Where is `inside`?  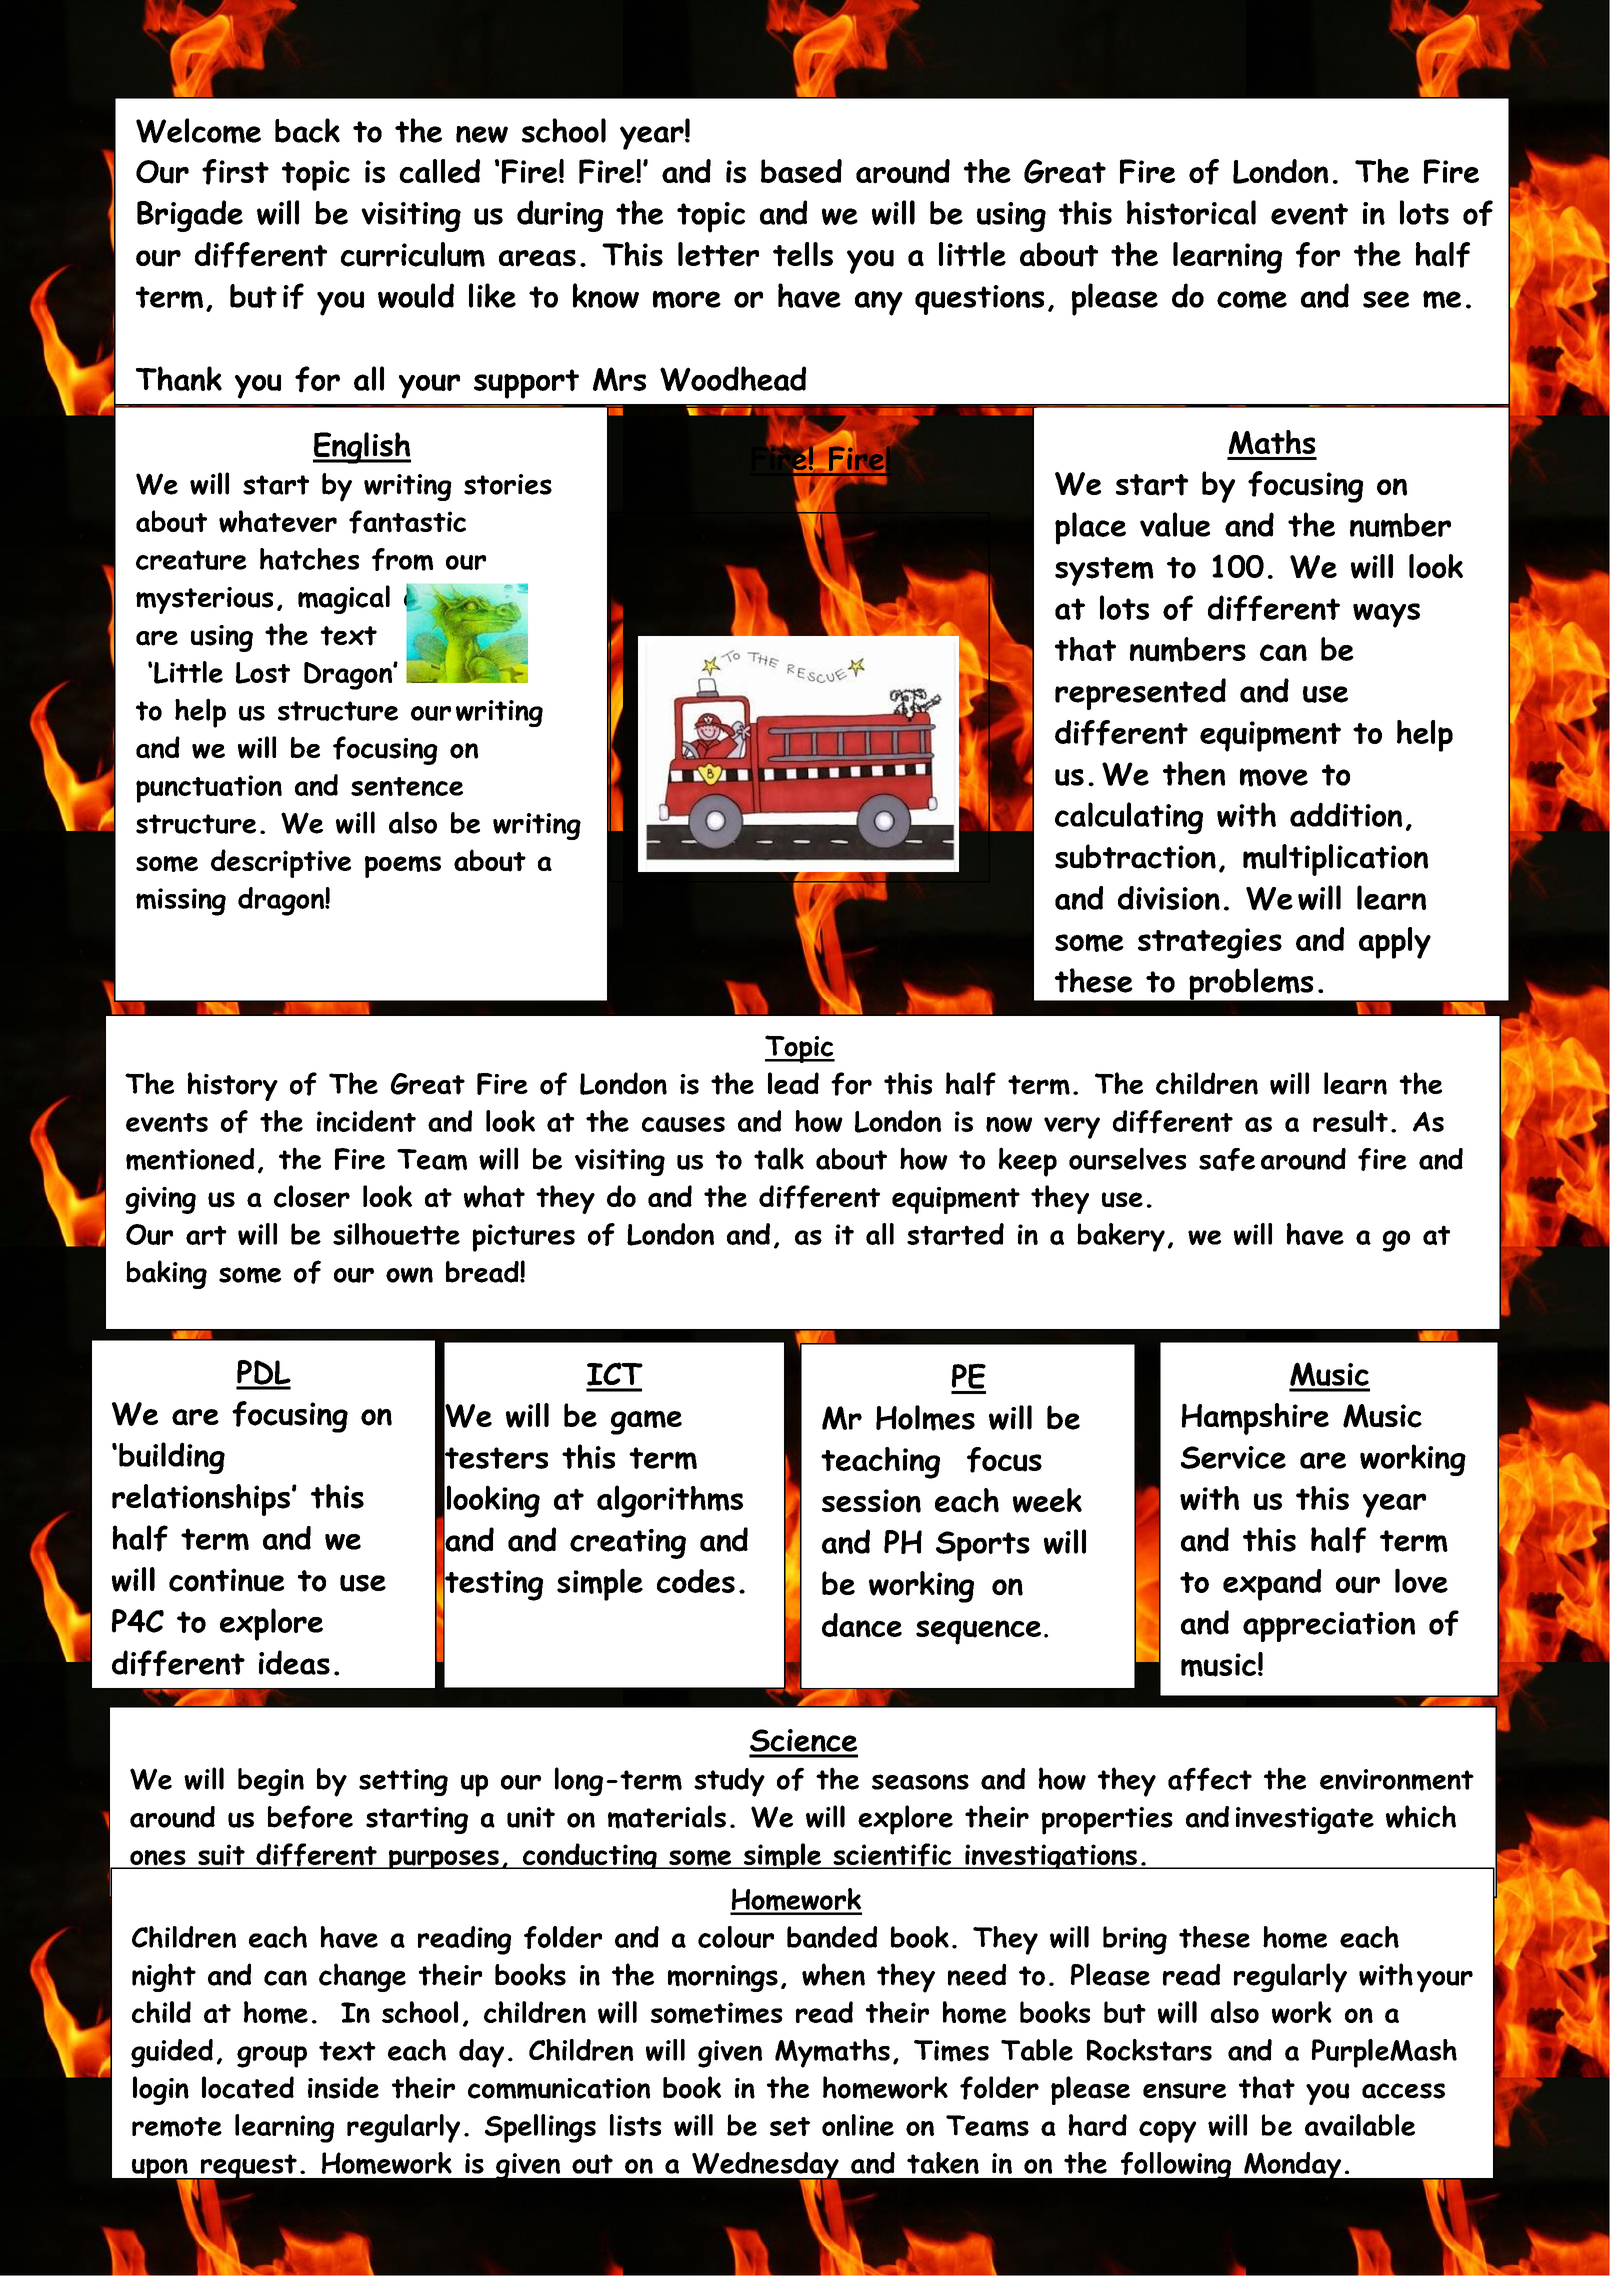
inside is located at coordinates (343, 2087).
